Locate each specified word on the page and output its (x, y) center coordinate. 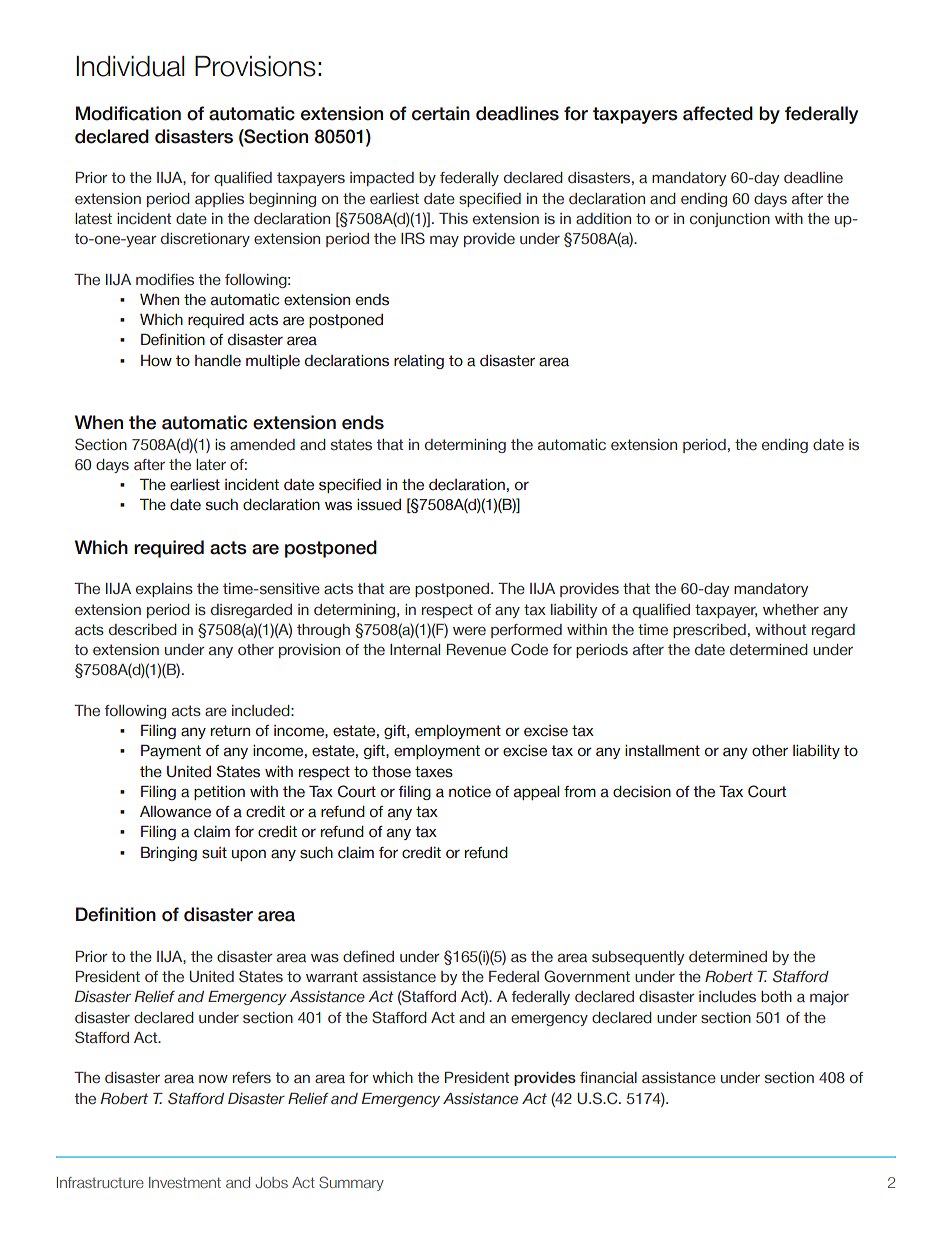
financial (608, 1078)
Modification (128, 113)
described (143, 629)
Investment (185, 1182)
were (469, 630)
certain (441, 113)
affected (718, 113)
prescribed (709, 631)
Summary (351, 1183)
